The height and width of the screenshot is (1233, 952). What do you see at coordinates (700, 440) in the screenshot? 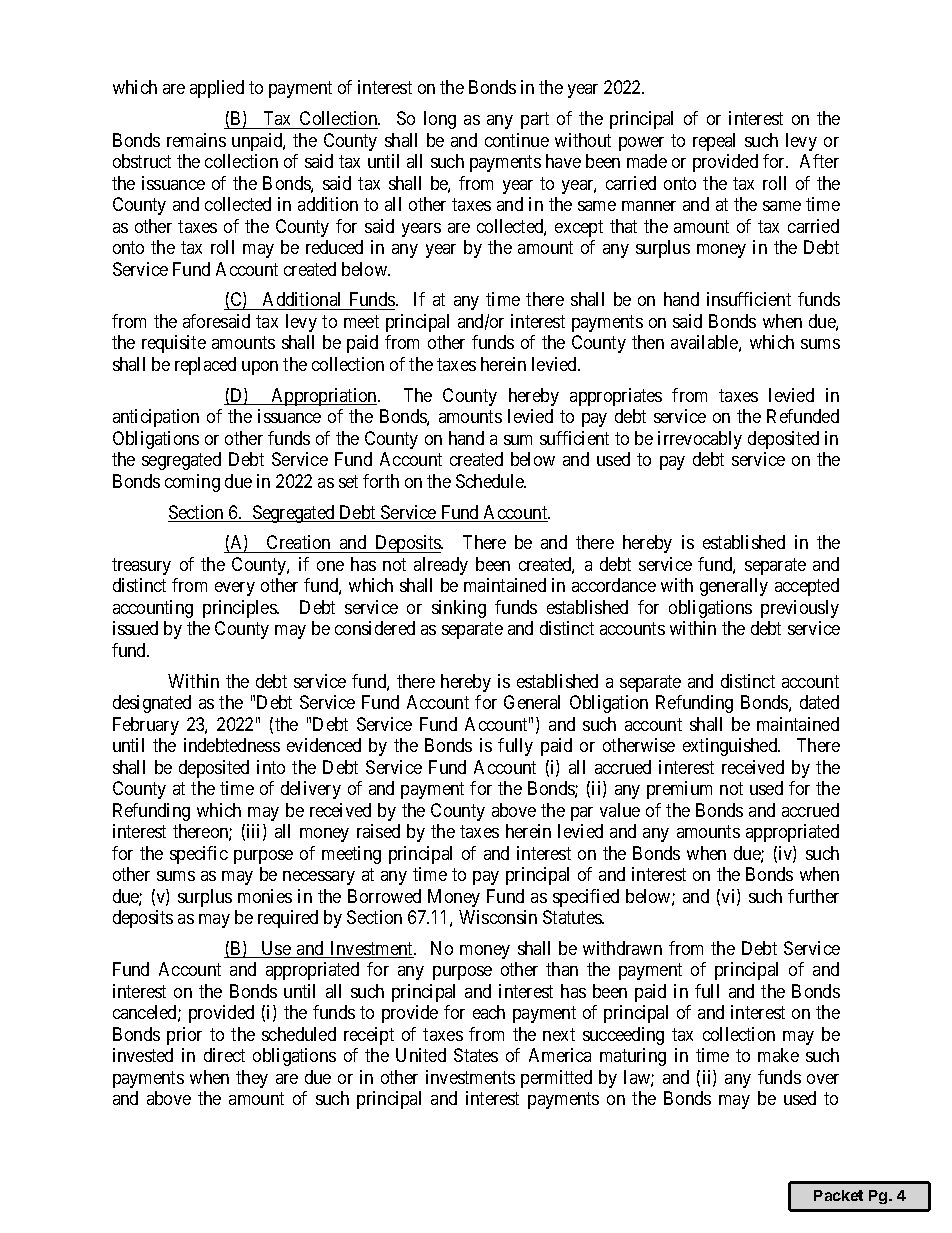
I see `irrevocably` at bounding box center [700, 440].
